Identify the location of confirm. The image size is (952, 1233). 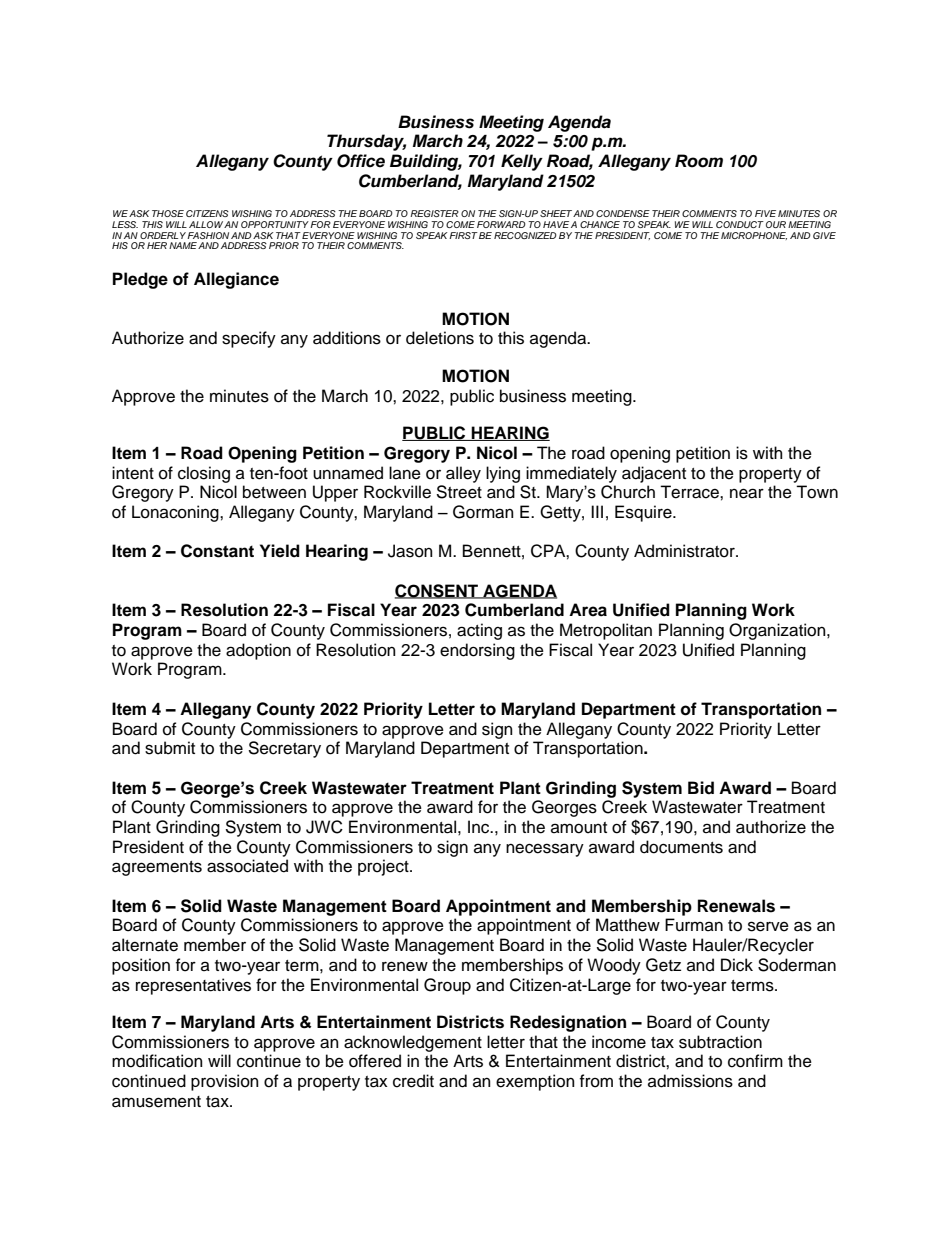
(755, 1061).
